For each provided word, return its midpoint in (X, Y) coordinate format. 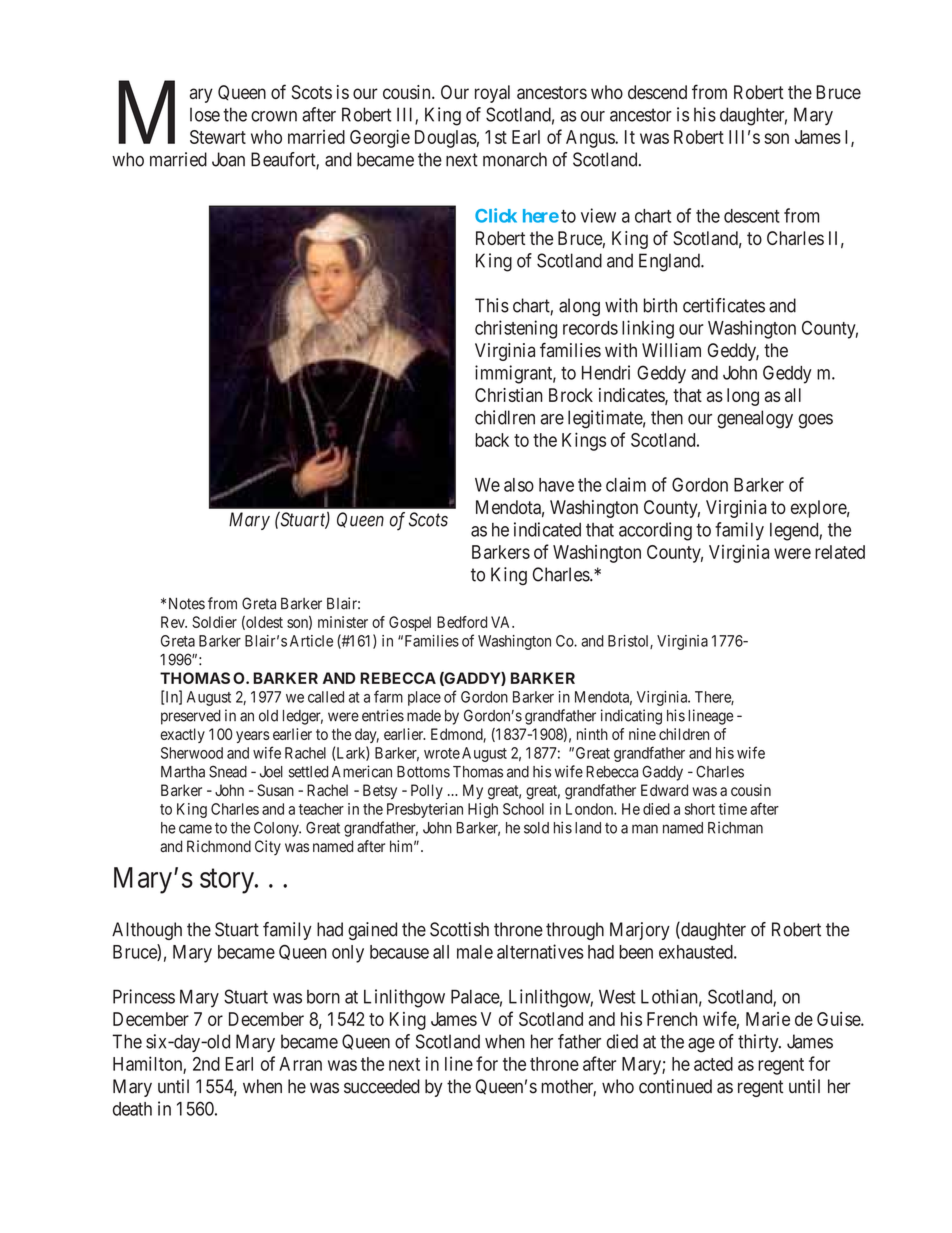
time (733, 809)
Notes (187, 604)
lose (205, 114)
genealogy (755, 419)
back (492, 440)
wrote (442, 753)
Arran (300, 1064)
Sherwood (192, 753)
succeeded (382, 1086)
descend (657, 92)
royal (492, 94)
